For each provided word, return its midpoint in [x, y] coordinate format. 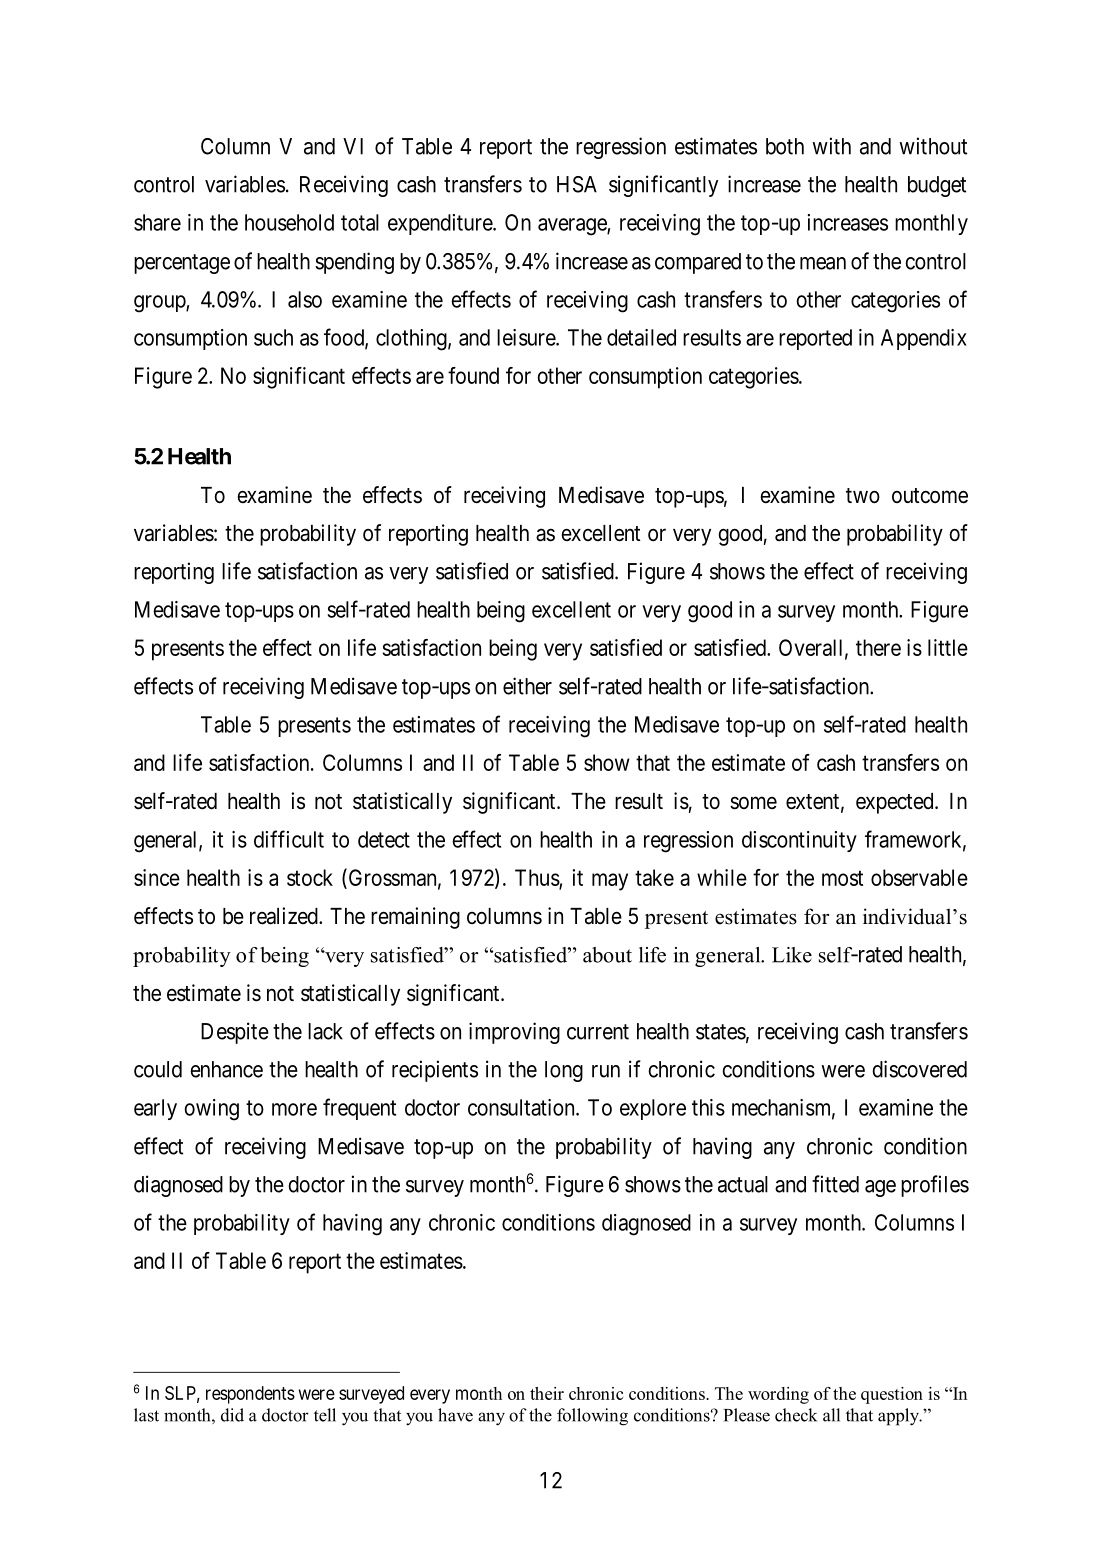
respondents [250, 1395]
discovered [919, 1069]
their [547, 1393]
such [273, 337]
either [527, 686]
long [564, 1071]
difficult [289, 839]
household [289, 222]
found [473, 375]
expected [896, 803]
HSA [577, 184]
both [785, 146]
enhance [226, 1069]
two [863, 496]
